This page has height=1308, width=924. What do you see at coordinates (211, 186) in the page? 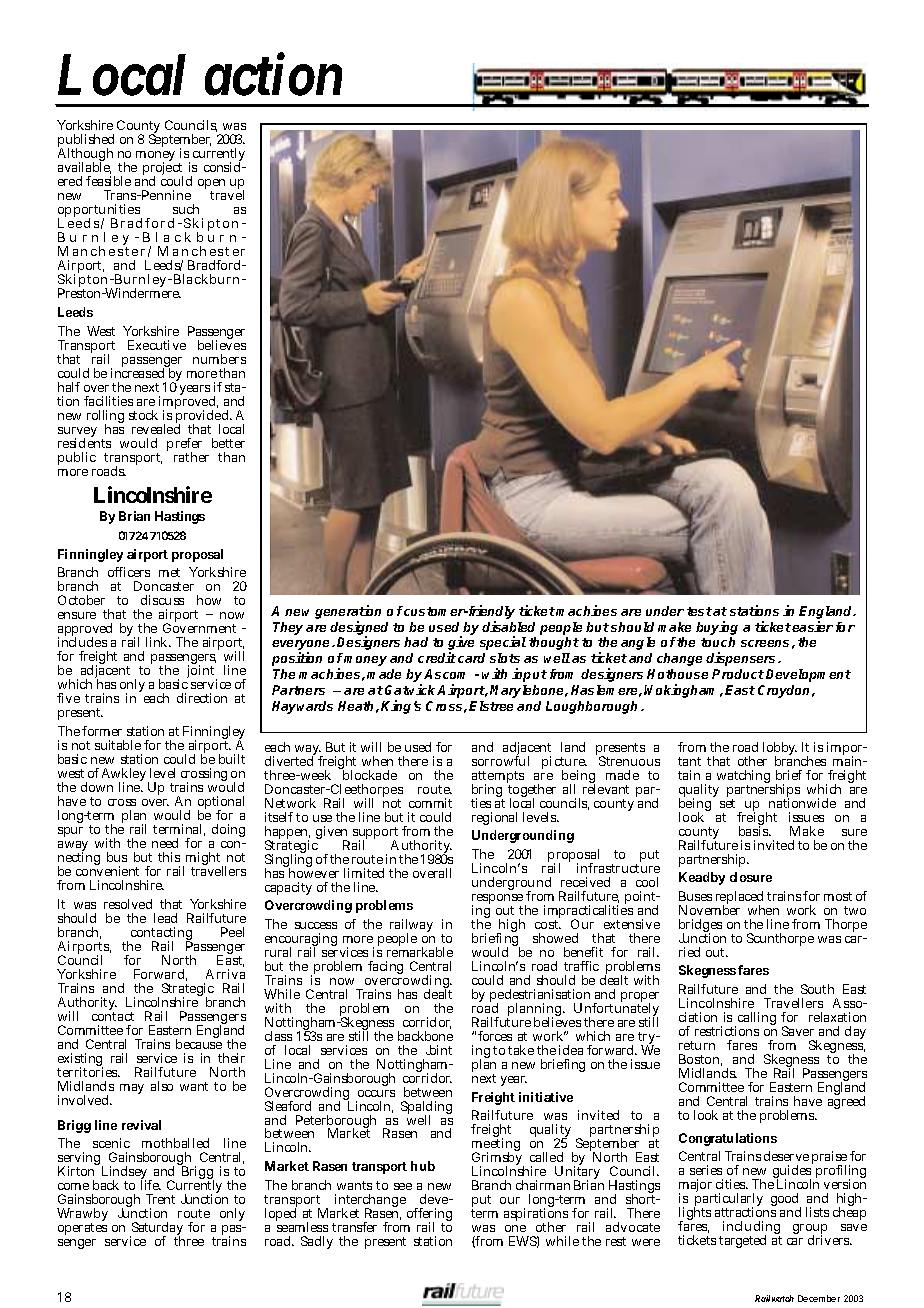
I see `open` at bounding box center [211, 186].
